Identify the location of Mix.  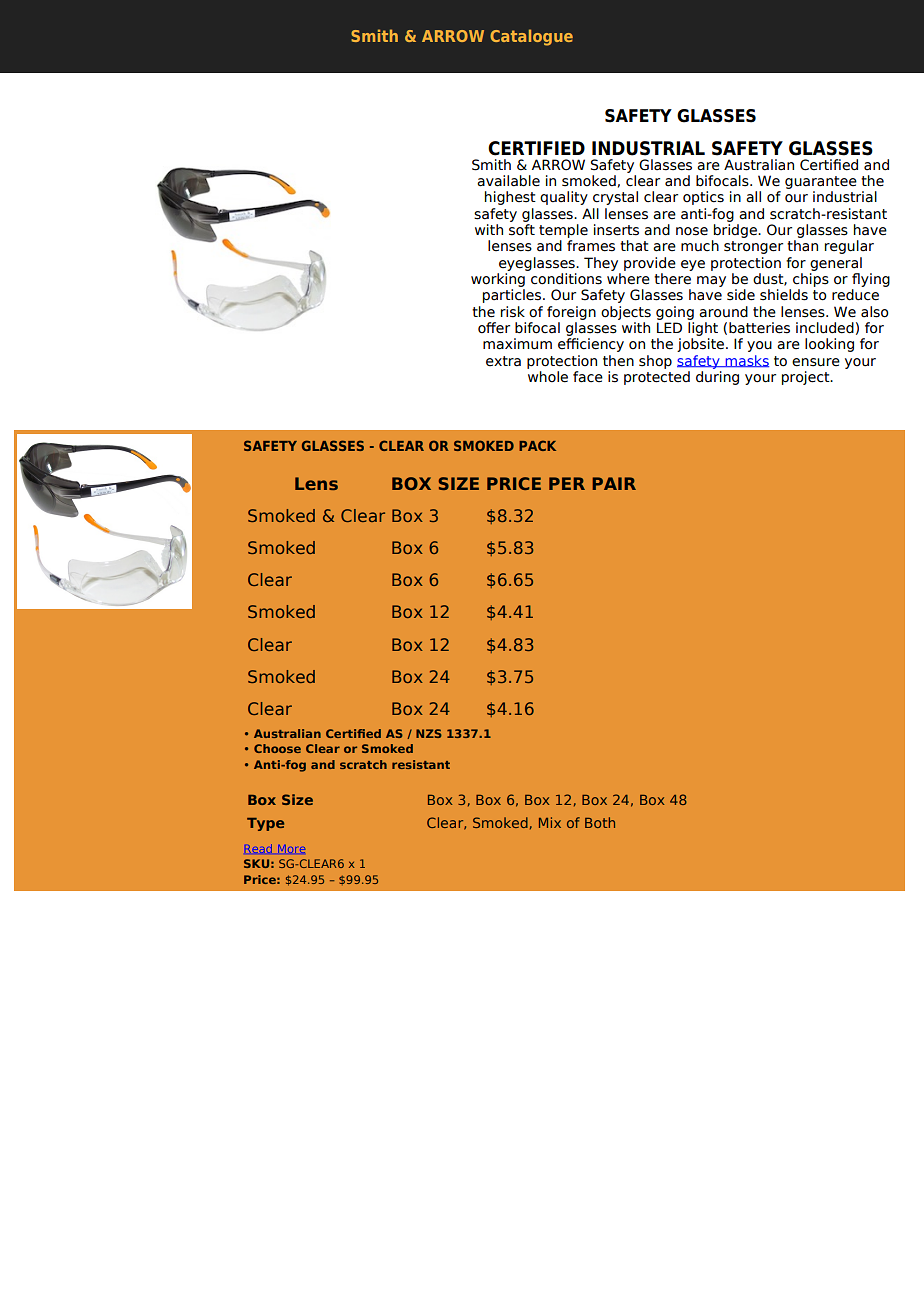
(550, 822).
